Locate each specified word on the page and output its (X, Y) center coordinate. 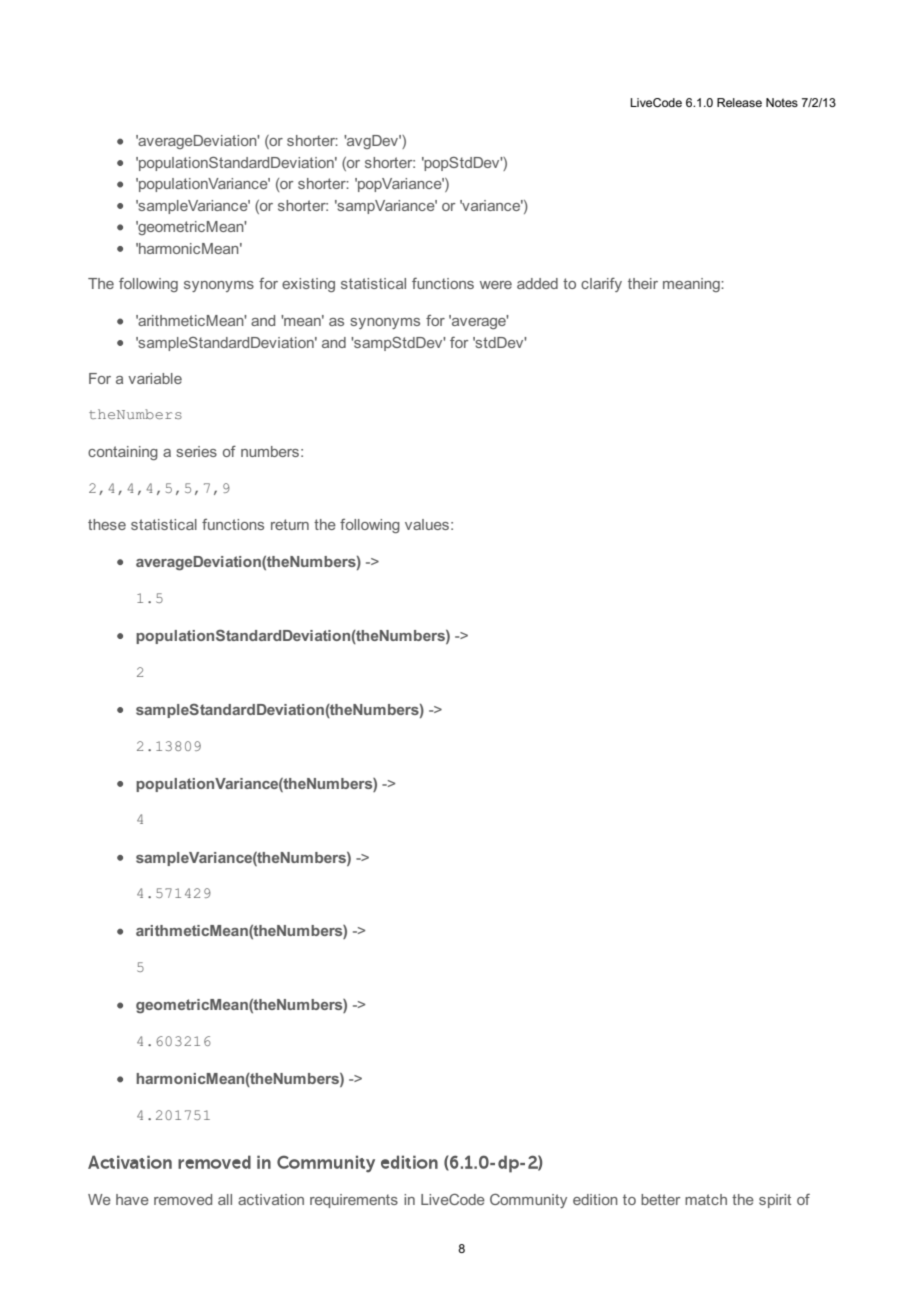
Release (739, 102)
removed (183, 1199)
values (427, 524)
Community (528, 1201)
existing (308, 285)
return (290, 524)
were (496, 285)
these (107, 524)
